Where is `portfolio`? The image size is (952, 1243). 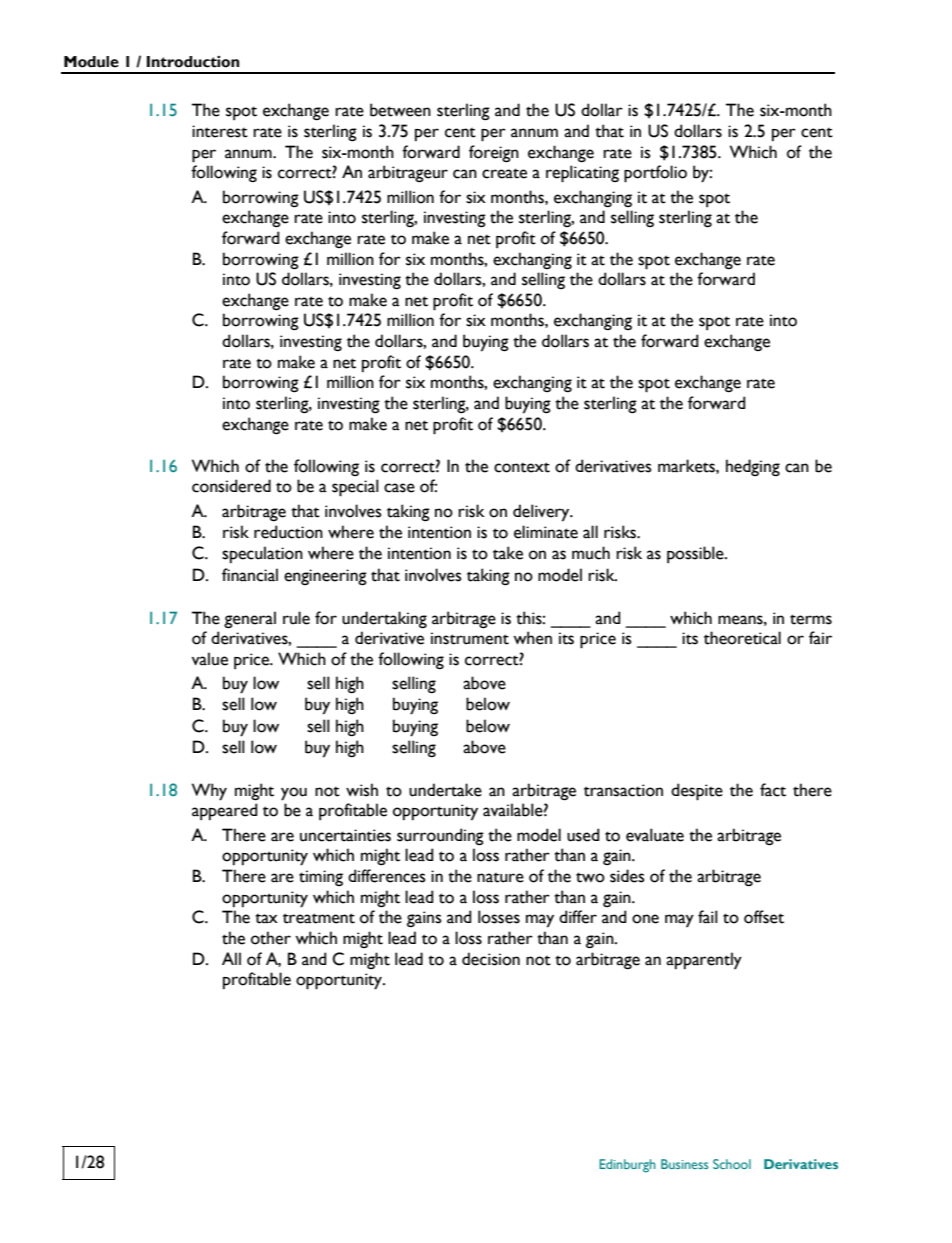 portfolio is located at coordinates (655, 174).
